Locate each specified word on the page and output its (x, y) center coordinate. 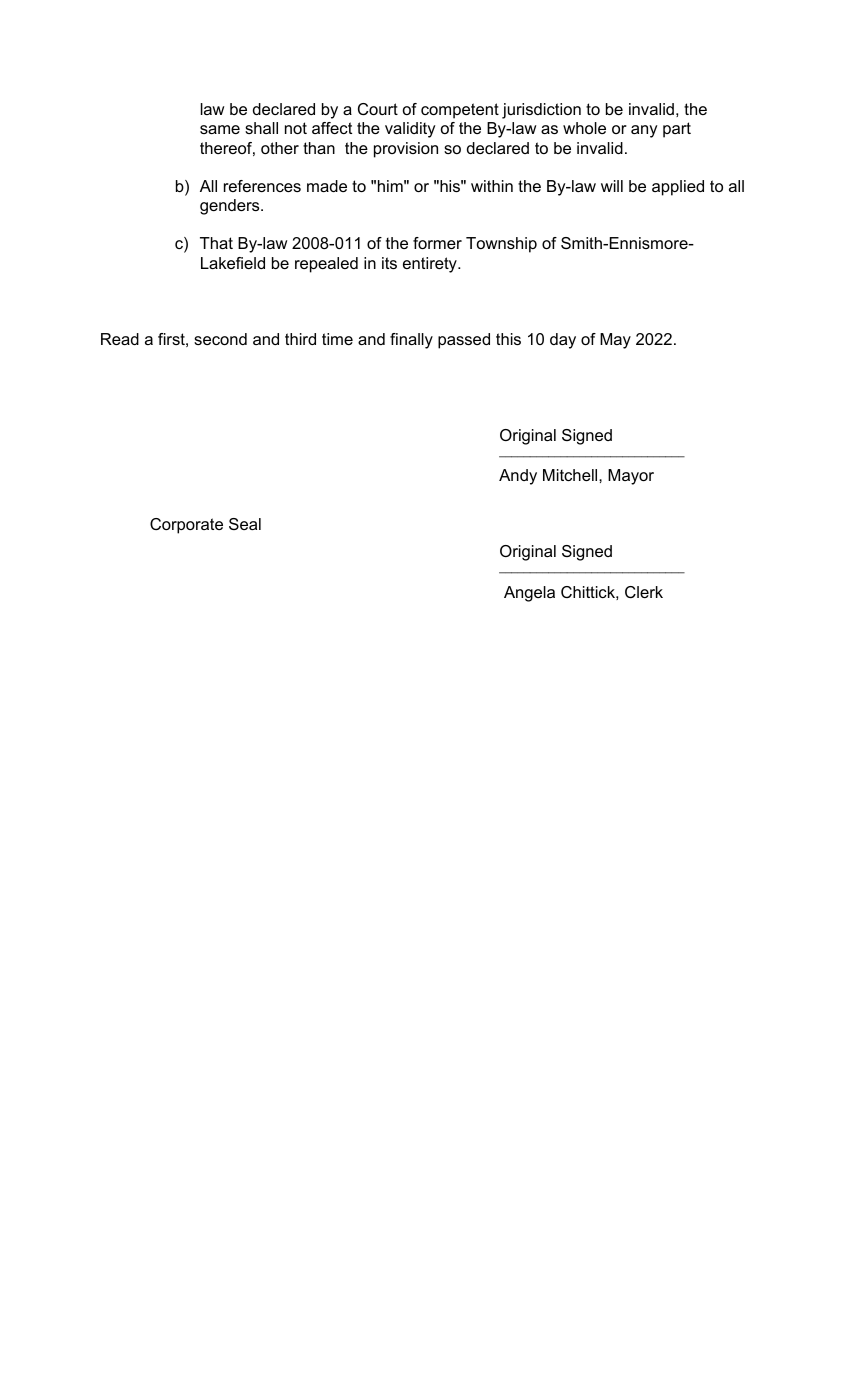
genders (231, 207)
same (220, 129)
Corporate (186, 526)
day (563, 341)
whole (584, 128)
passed (464, 341)
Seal (245, 524)
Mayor (631, 477)
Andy (518, 477)
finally (411, 341)
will (612, 186)
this (508, 339)
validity (410, 130)
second (220, 339)
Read (120, 339)
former (437, 243)
